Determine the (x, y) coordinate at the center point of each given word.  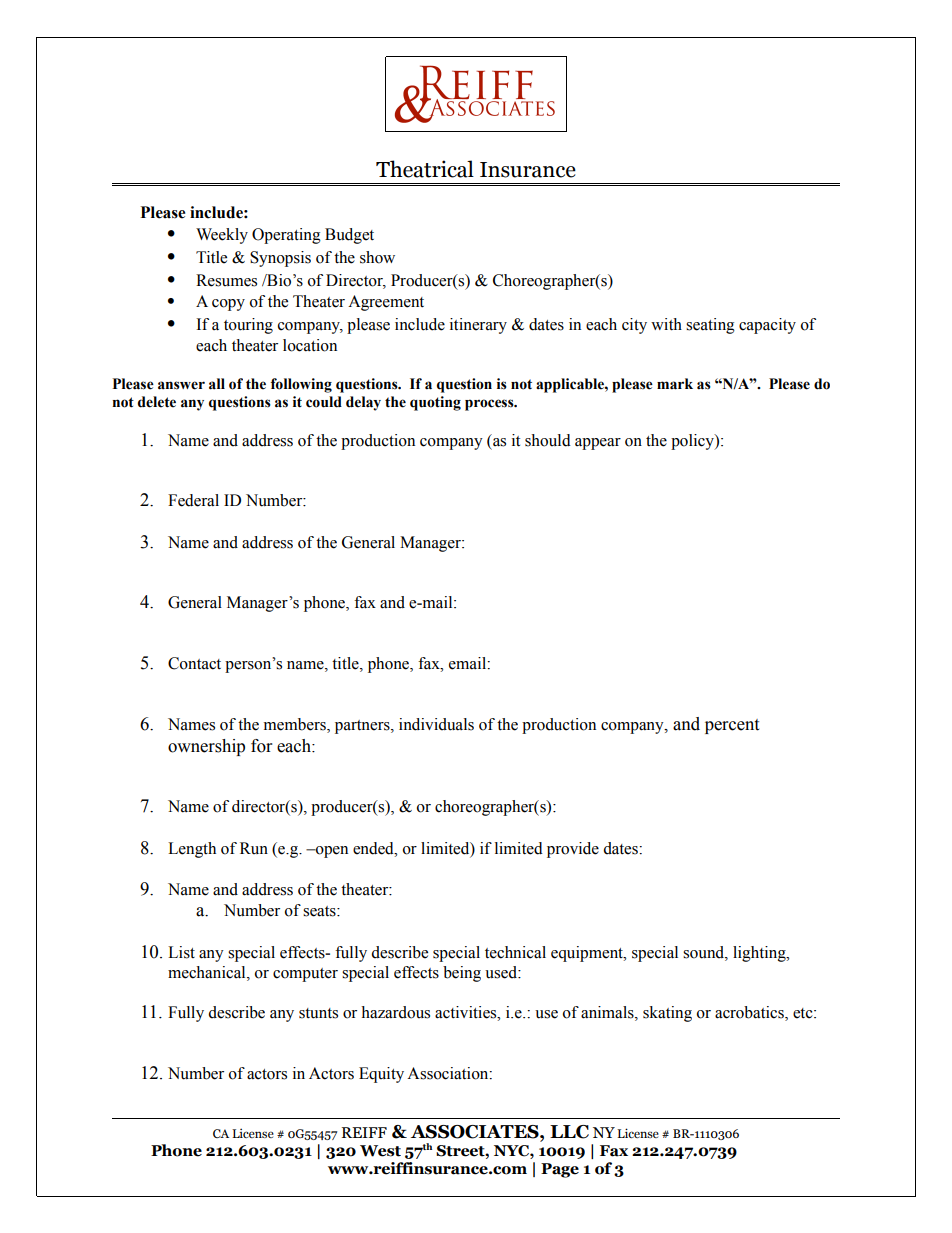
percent (732, 726)
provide (573, 850)
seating (710, 326)
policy (693, 442)
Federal (193, 500)
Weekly (222, 236)
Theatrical (425, 169)
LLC (569, 1132)
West (380, 1151)
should (548, 440)
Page (560, 1170)
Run (254, 848)
